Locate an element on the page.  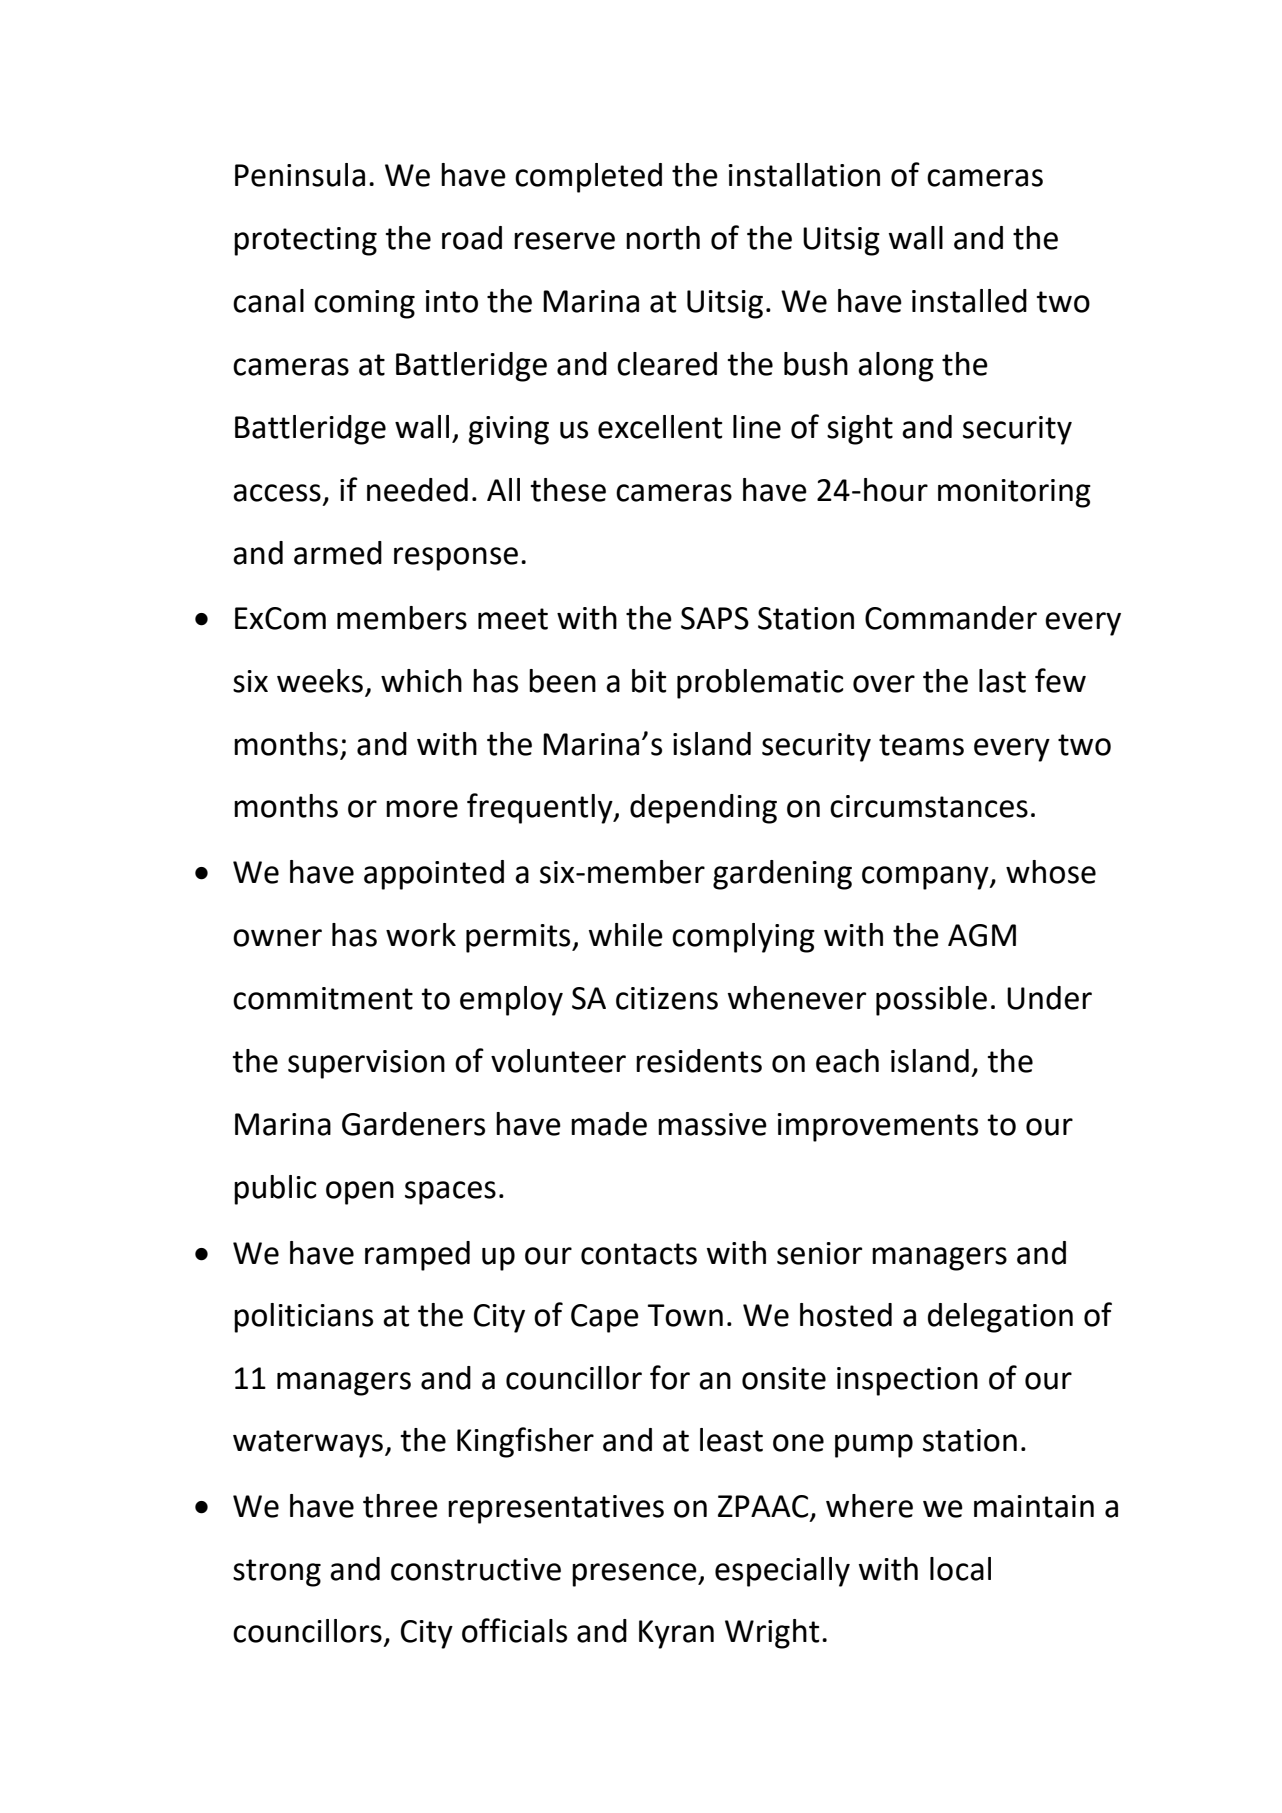
installed is located at coordinates (969, 301).
